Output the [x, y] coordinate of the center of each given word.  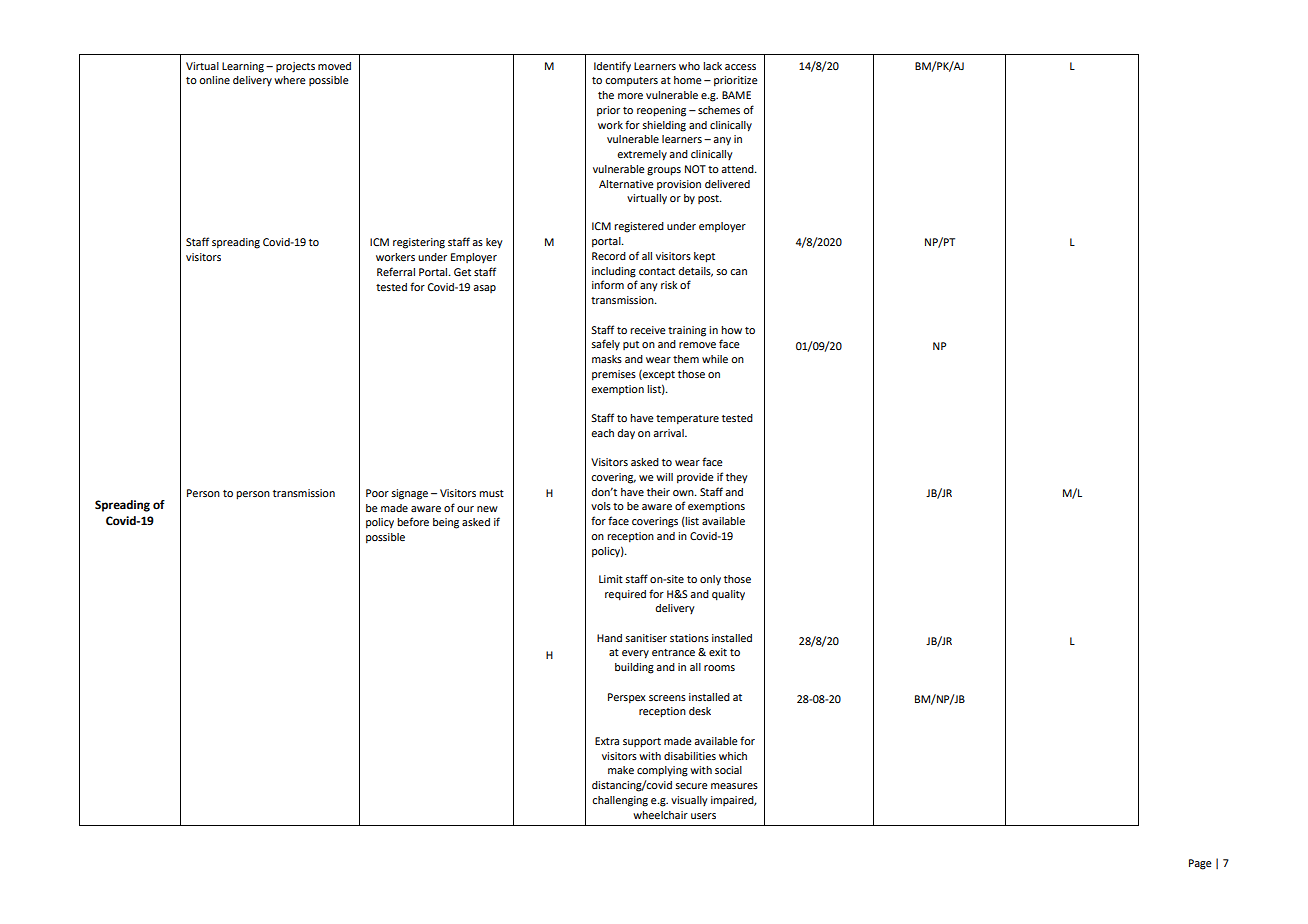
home [688, 80]
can [738, 272]
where [290, 80]
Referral [396, 271]
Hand [609, 638]
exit [718, 652]
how [731, 330]
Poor [377, 493]
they [737, 478]
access [740, 67]
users [703, 816]
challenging [620, 801]
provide [695, 478]
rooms [719, 668]
